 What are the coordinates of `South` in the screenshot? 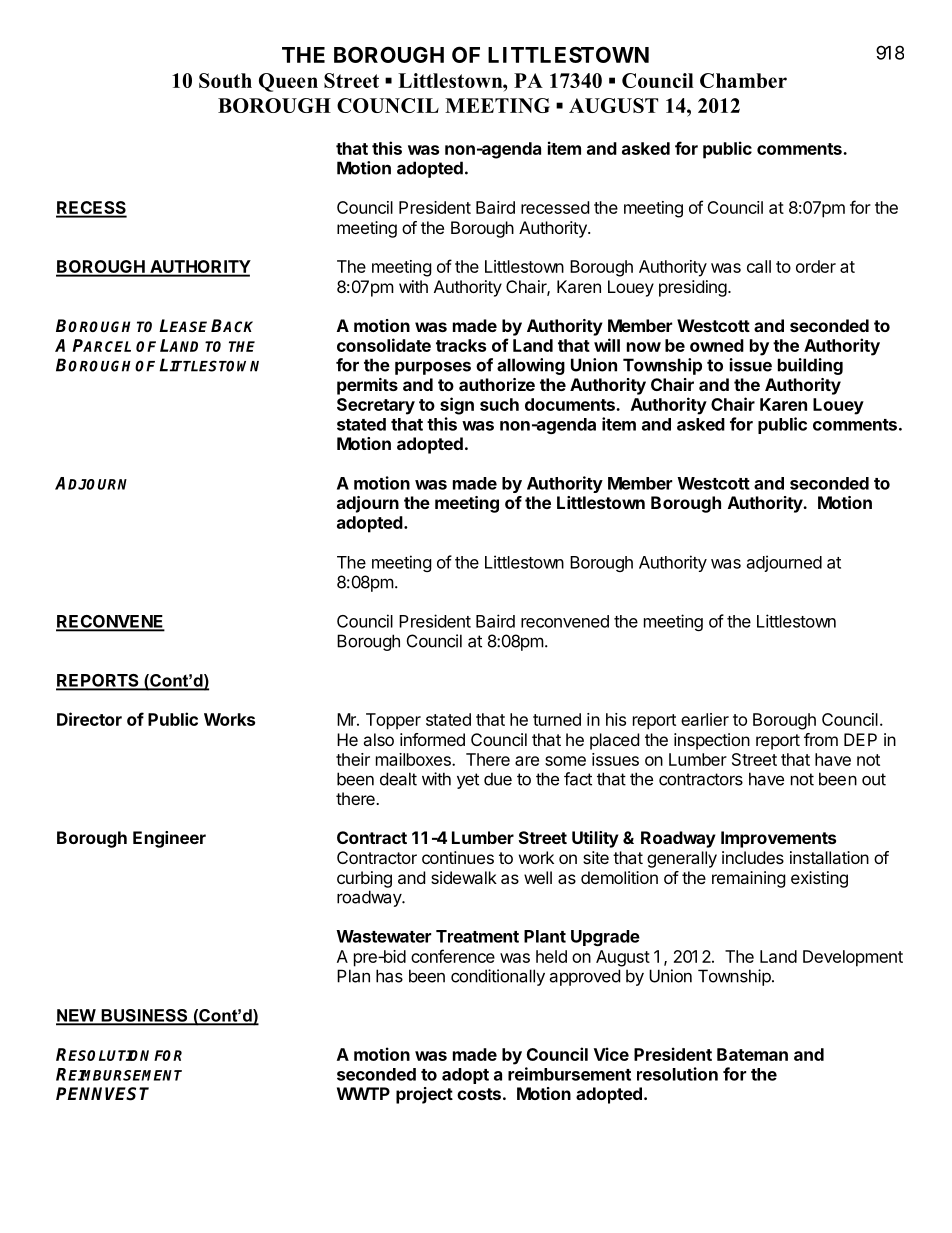 It's located at (225, 80).
